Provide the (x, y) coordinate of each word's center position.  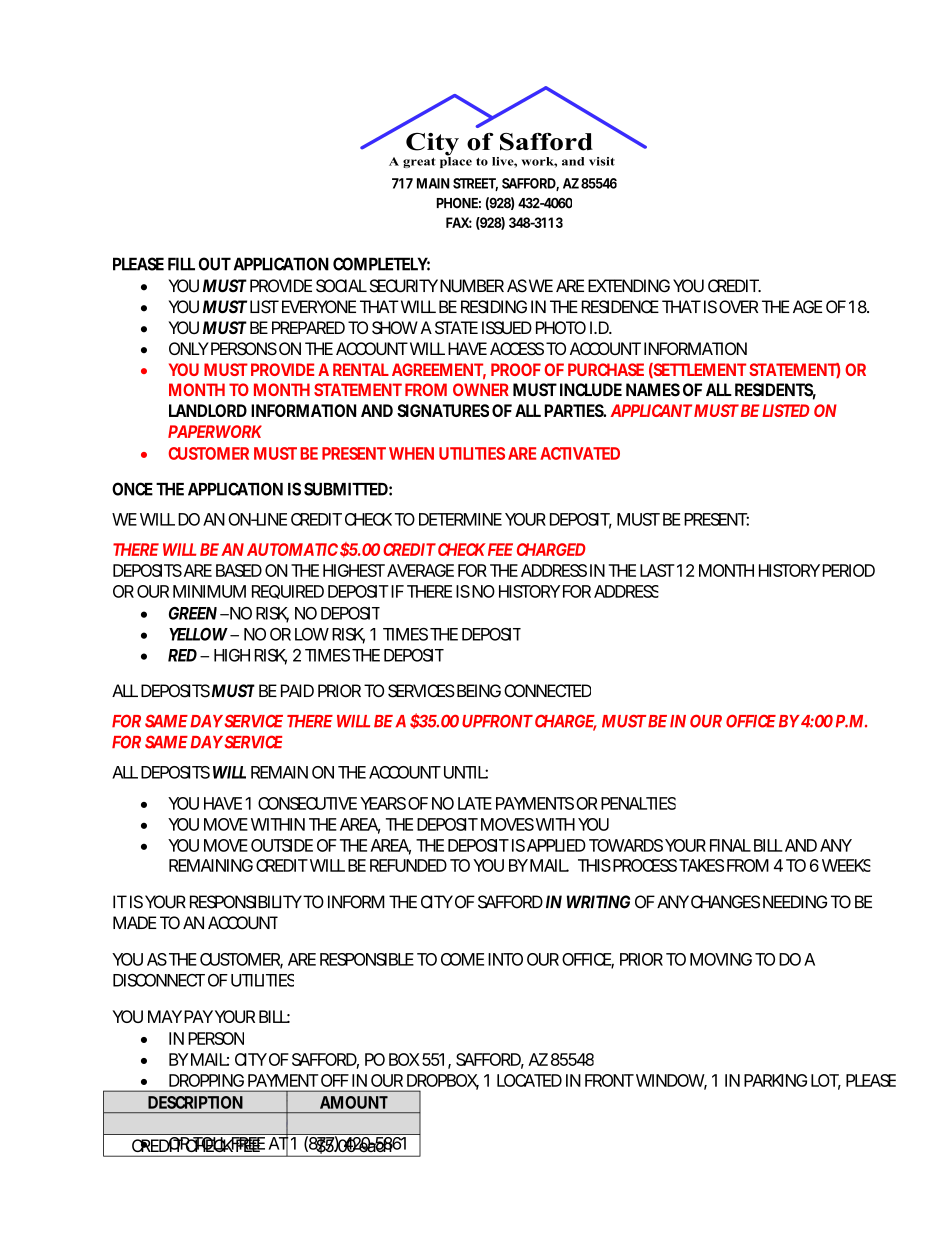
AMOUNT (354, 1102)
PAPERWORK (215, 431)
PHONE (457, 203)
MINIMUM (209, 591)
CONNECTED (547, 691)
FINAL (730, 845)
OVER (738, 307)
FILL (181, 264)
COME (462, 959)
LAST (657, 570)
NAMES (653, 390)
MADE (135, 922)
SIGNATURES (443, 410)
